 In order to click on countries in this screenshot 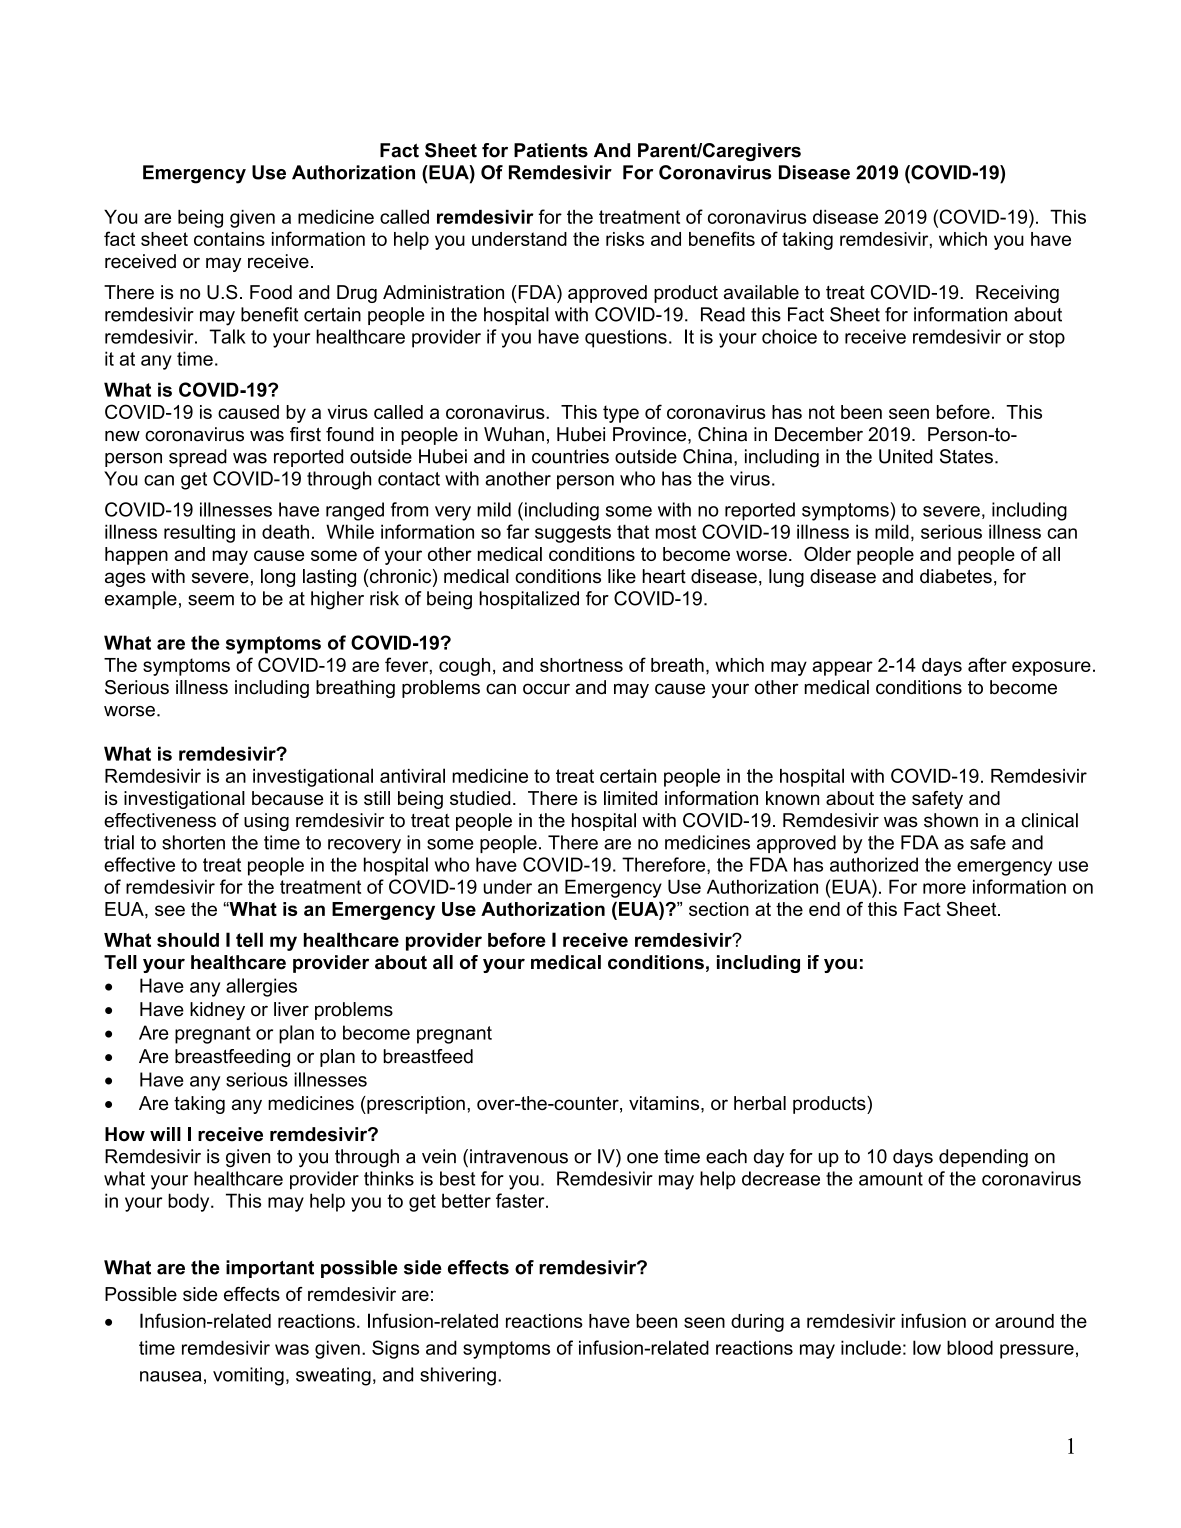, I will do `click(570, 456)`.
